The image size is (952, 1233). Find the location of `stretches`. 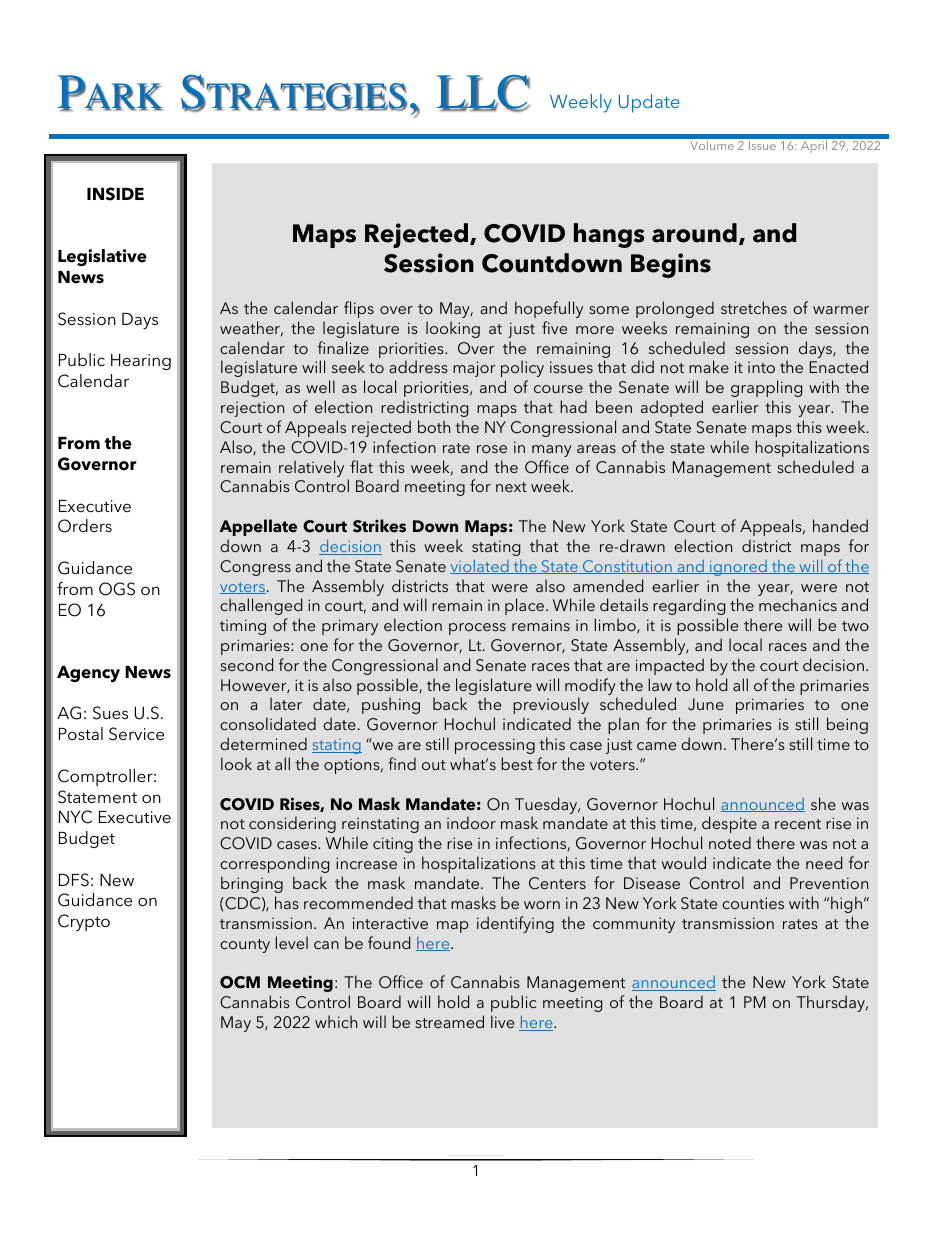

stretches is located at coordinates (754, 307).
